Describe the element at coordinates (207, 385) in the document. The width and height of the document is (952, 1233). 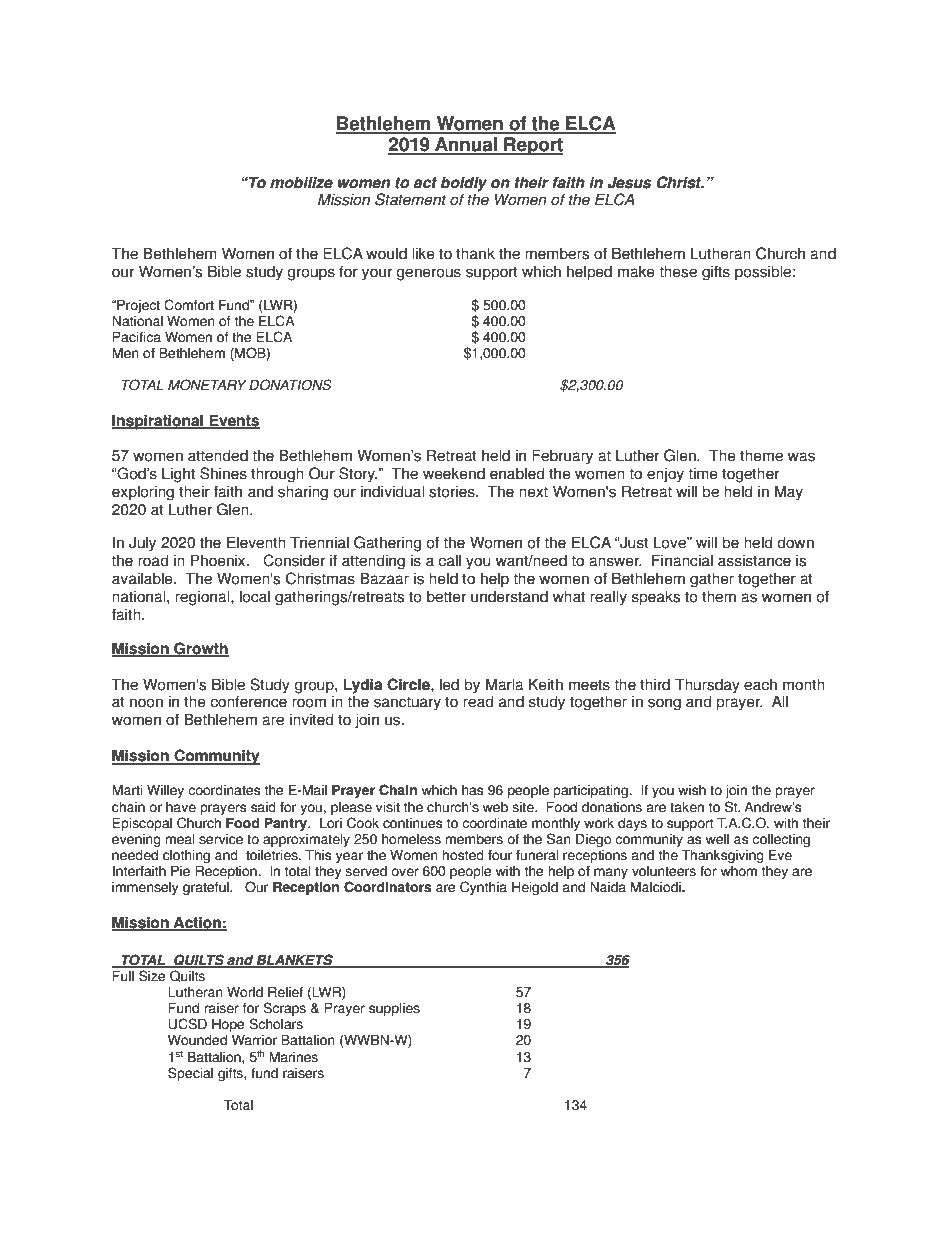
I see `MONETARY` at that location.
